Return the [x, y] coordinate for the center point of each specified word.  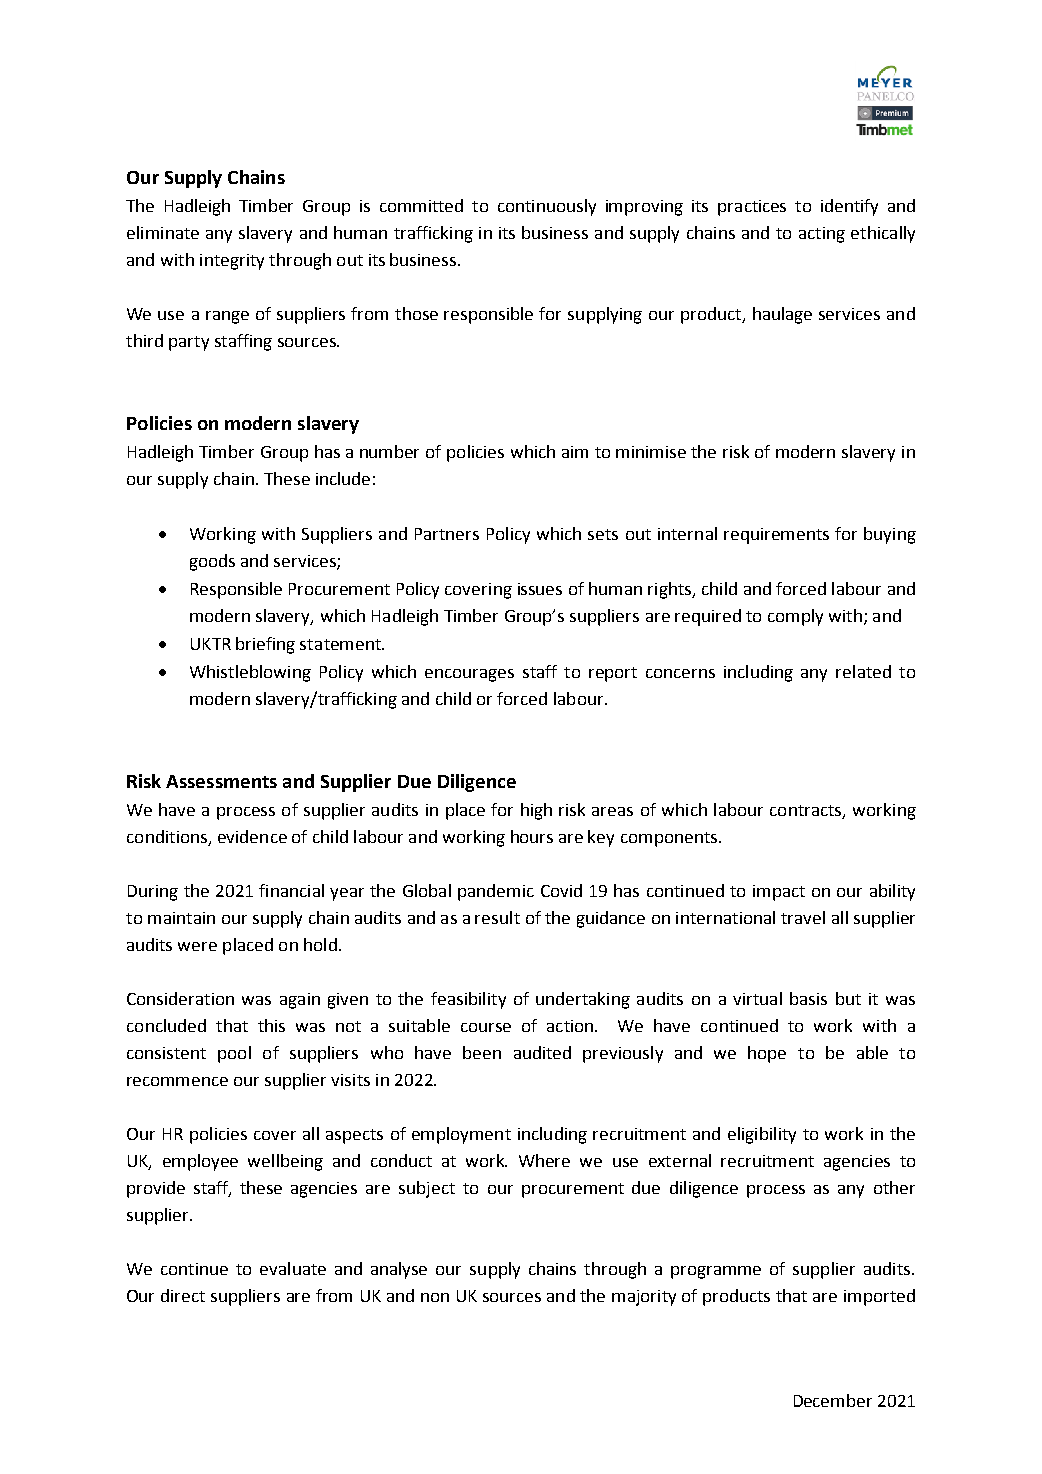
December [833, 1400]
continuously [547, 207]
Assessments [221, 781]
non [435, 1297]
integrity [232, 262]
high [536, 811]
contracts [807, 811]
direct [183, 1295]
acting [822, 235]
